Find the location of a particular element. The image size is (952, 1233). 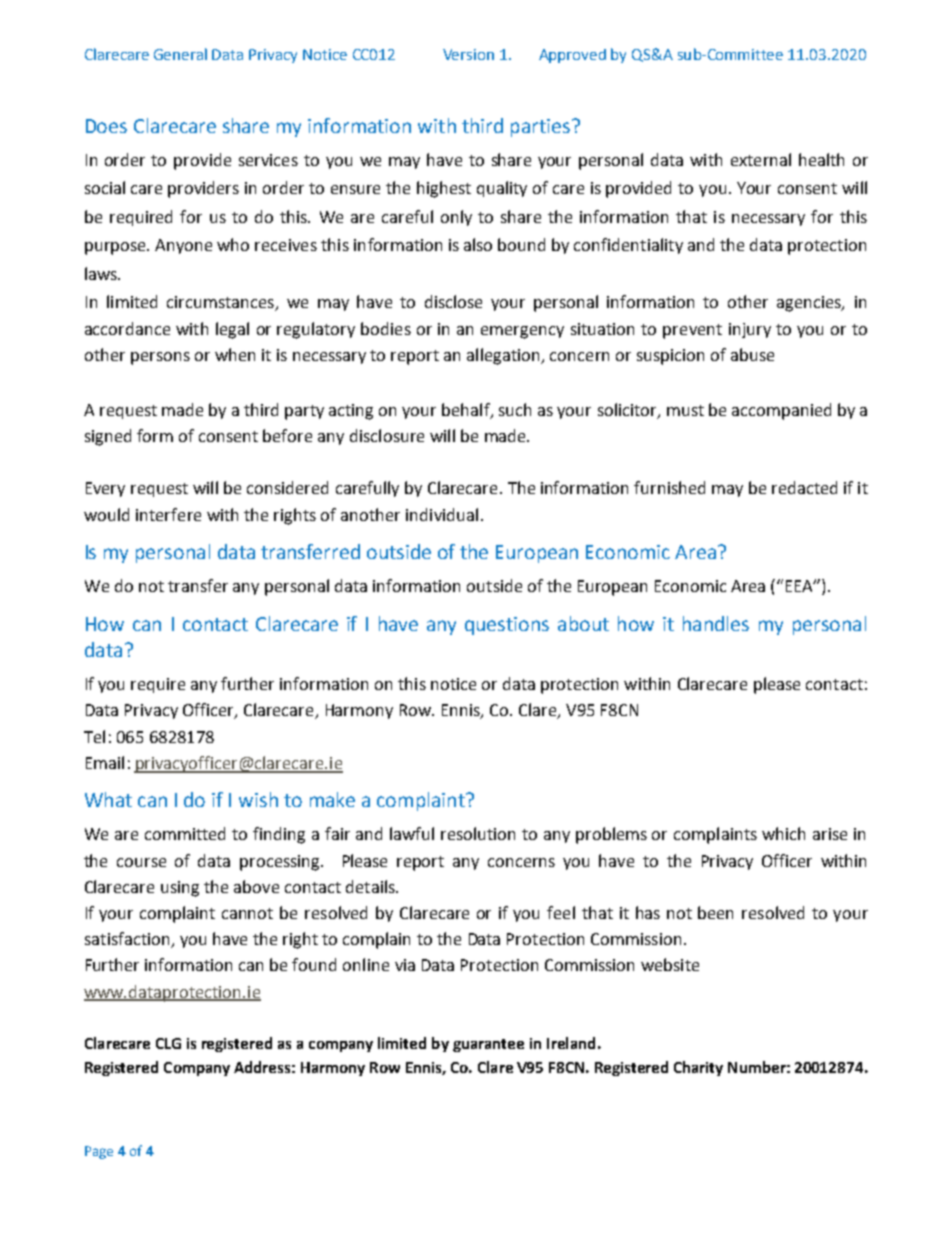

Version is located at coordinates (468, 54).
